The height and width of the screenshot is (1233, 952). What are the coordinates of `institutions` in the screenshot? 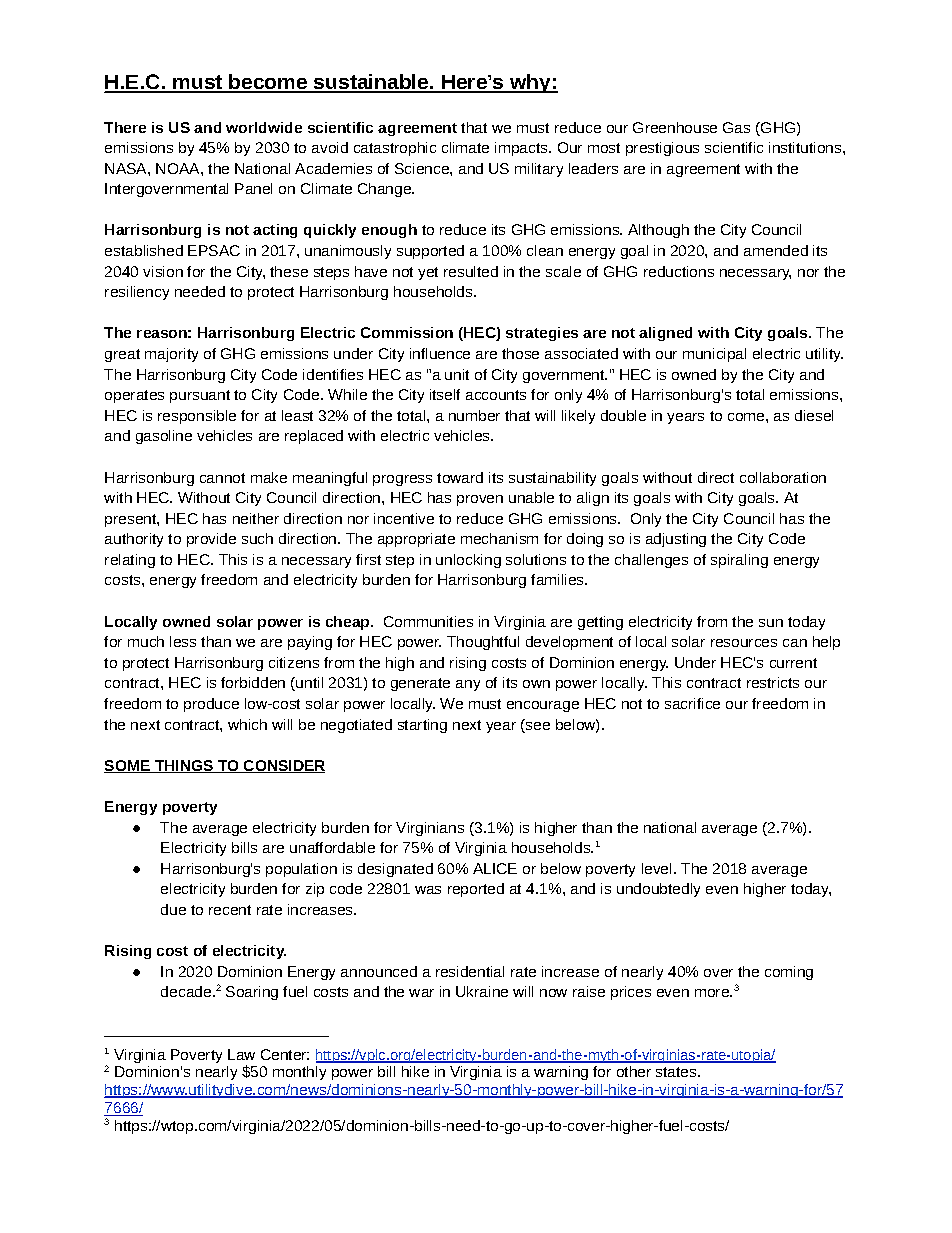 It's located at (806, 147).
